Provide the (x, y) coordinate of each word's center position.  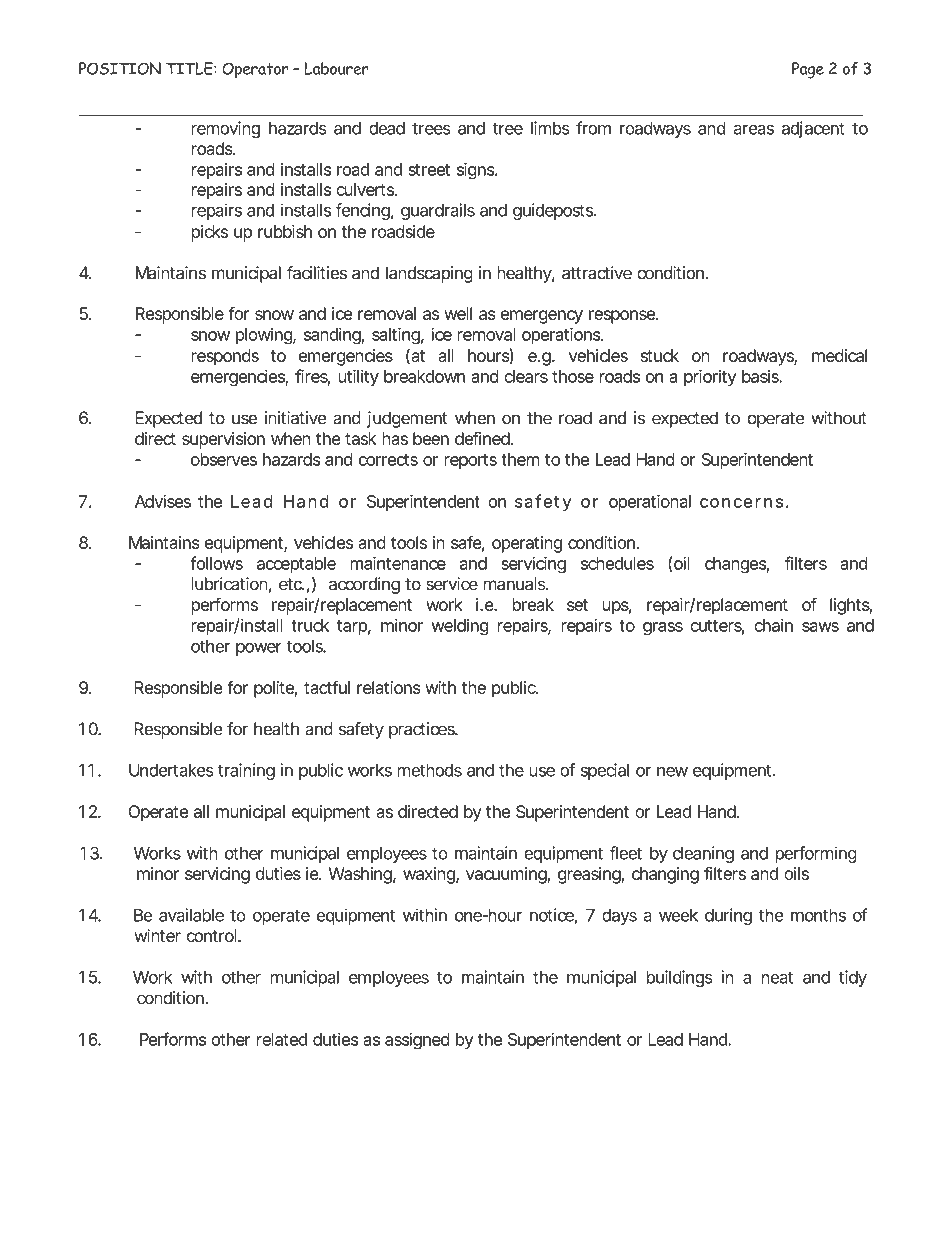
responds (225, 357)
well (458, 313)
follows (216, 563)
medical (839, 355)
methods (430, 770)
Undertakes (171, 770)
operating (527, 544)
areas (753, 130)
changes (737, 565)
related (282, 1039)
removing (225, 129)
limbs (550, 128)
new (672, 772)
